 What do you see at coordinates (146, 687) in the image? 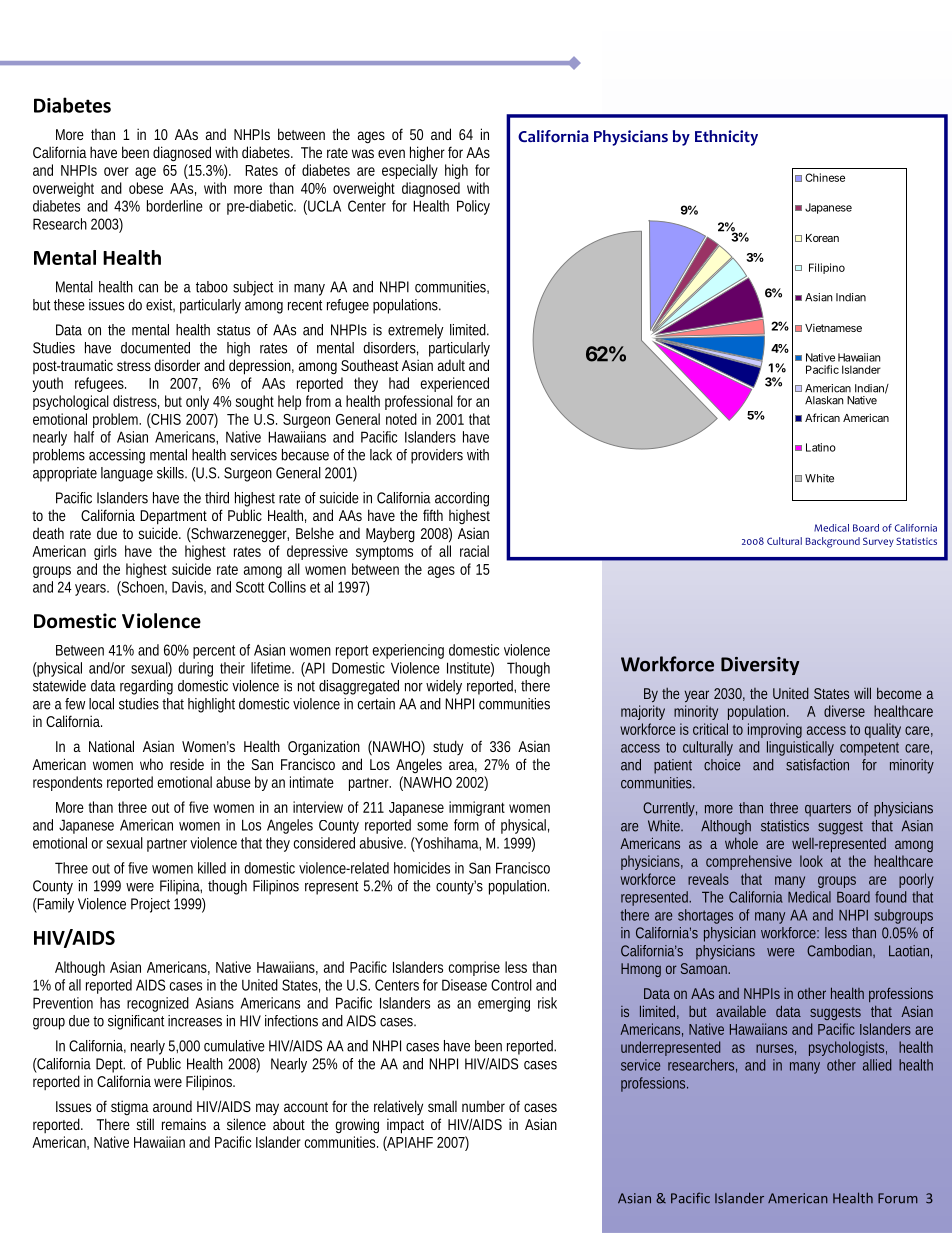
I see `regarding` at bounding box center [146, 687].
